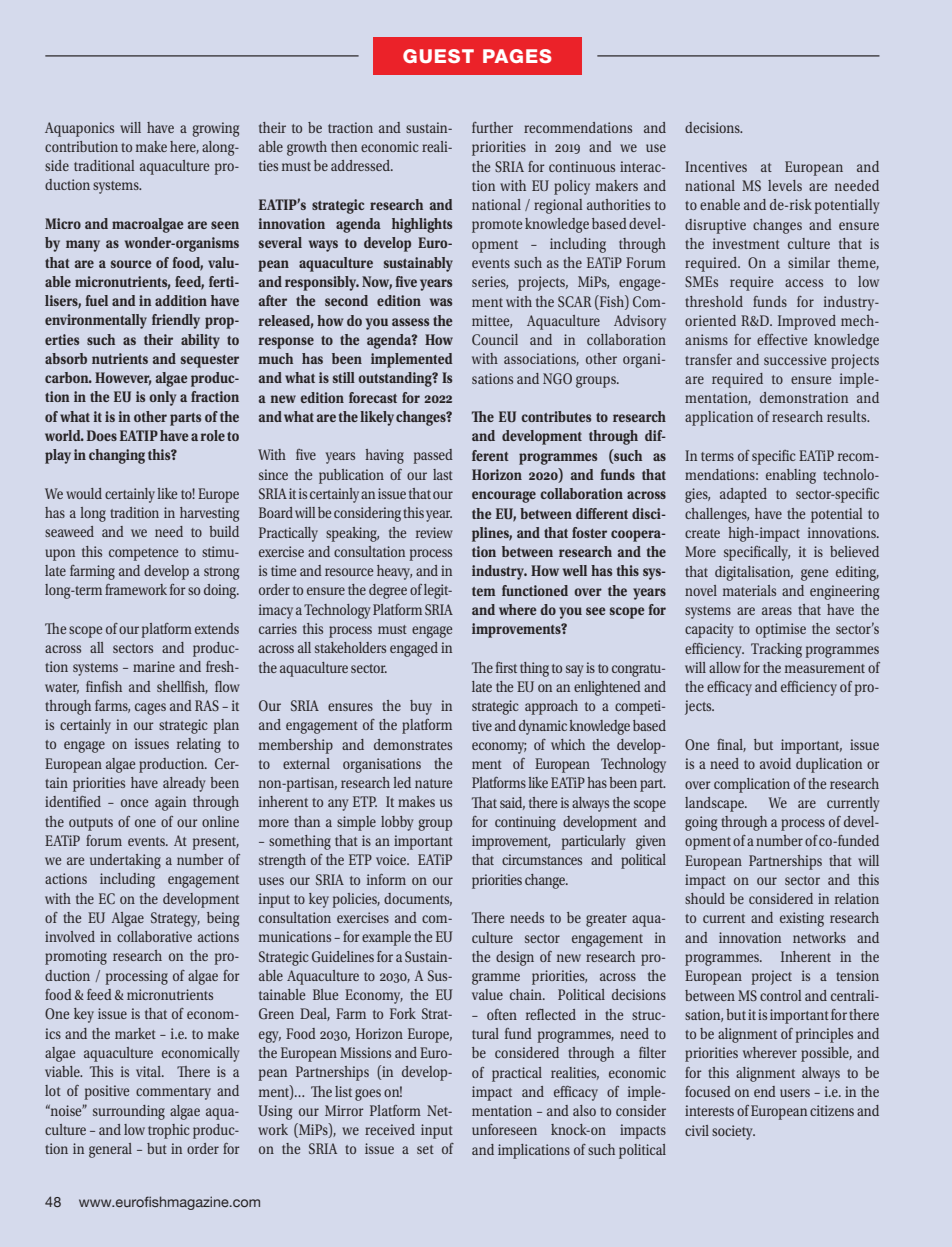 This document has height=1247, width=952. I want to click on society, so click(733, 1132).
